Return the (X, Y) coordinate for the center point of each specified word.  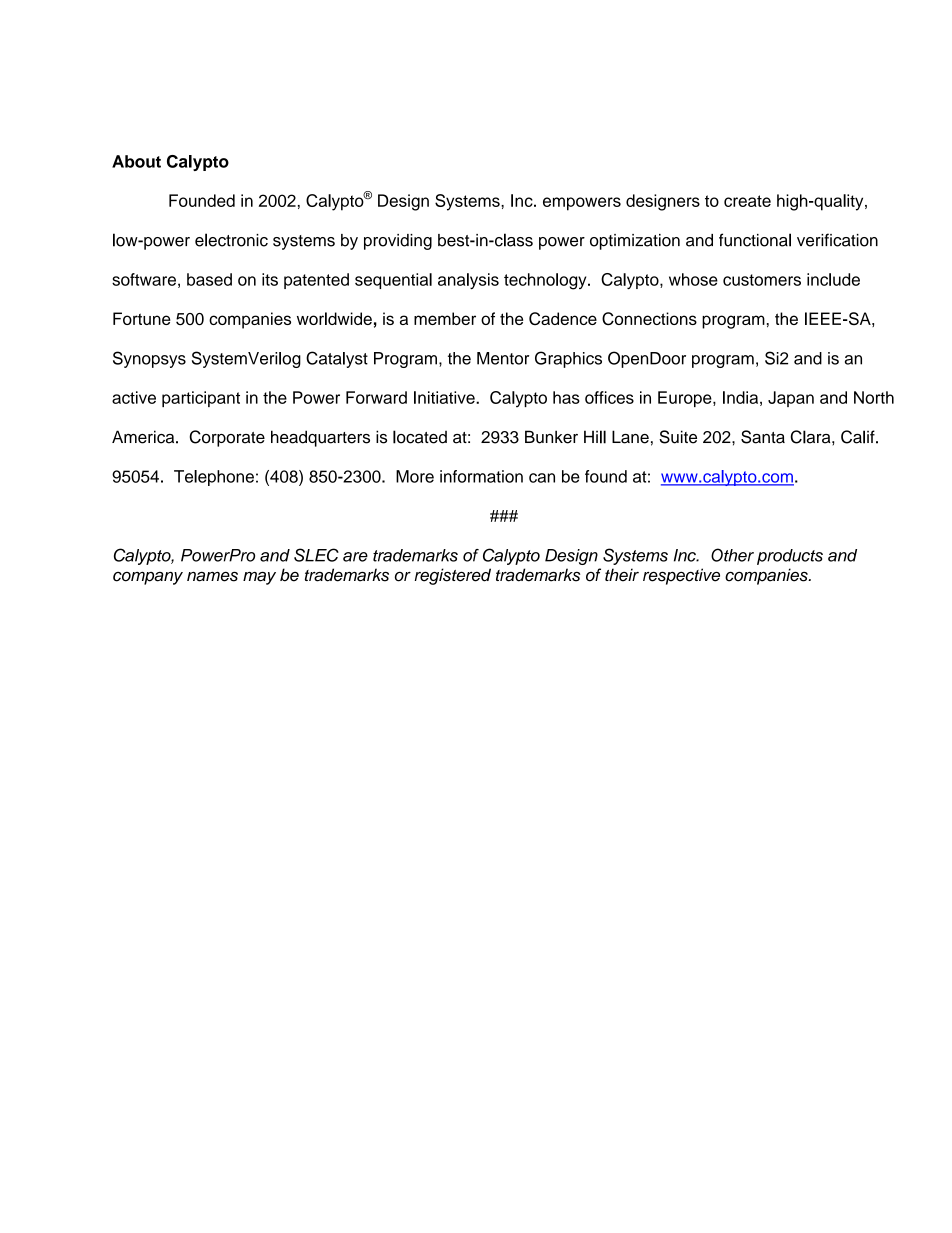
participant (201, 399)
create (747, 201)
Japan (791, 399)
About (136, 161)
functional (755, 240)
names (212, 577)
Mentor (503, 358)
